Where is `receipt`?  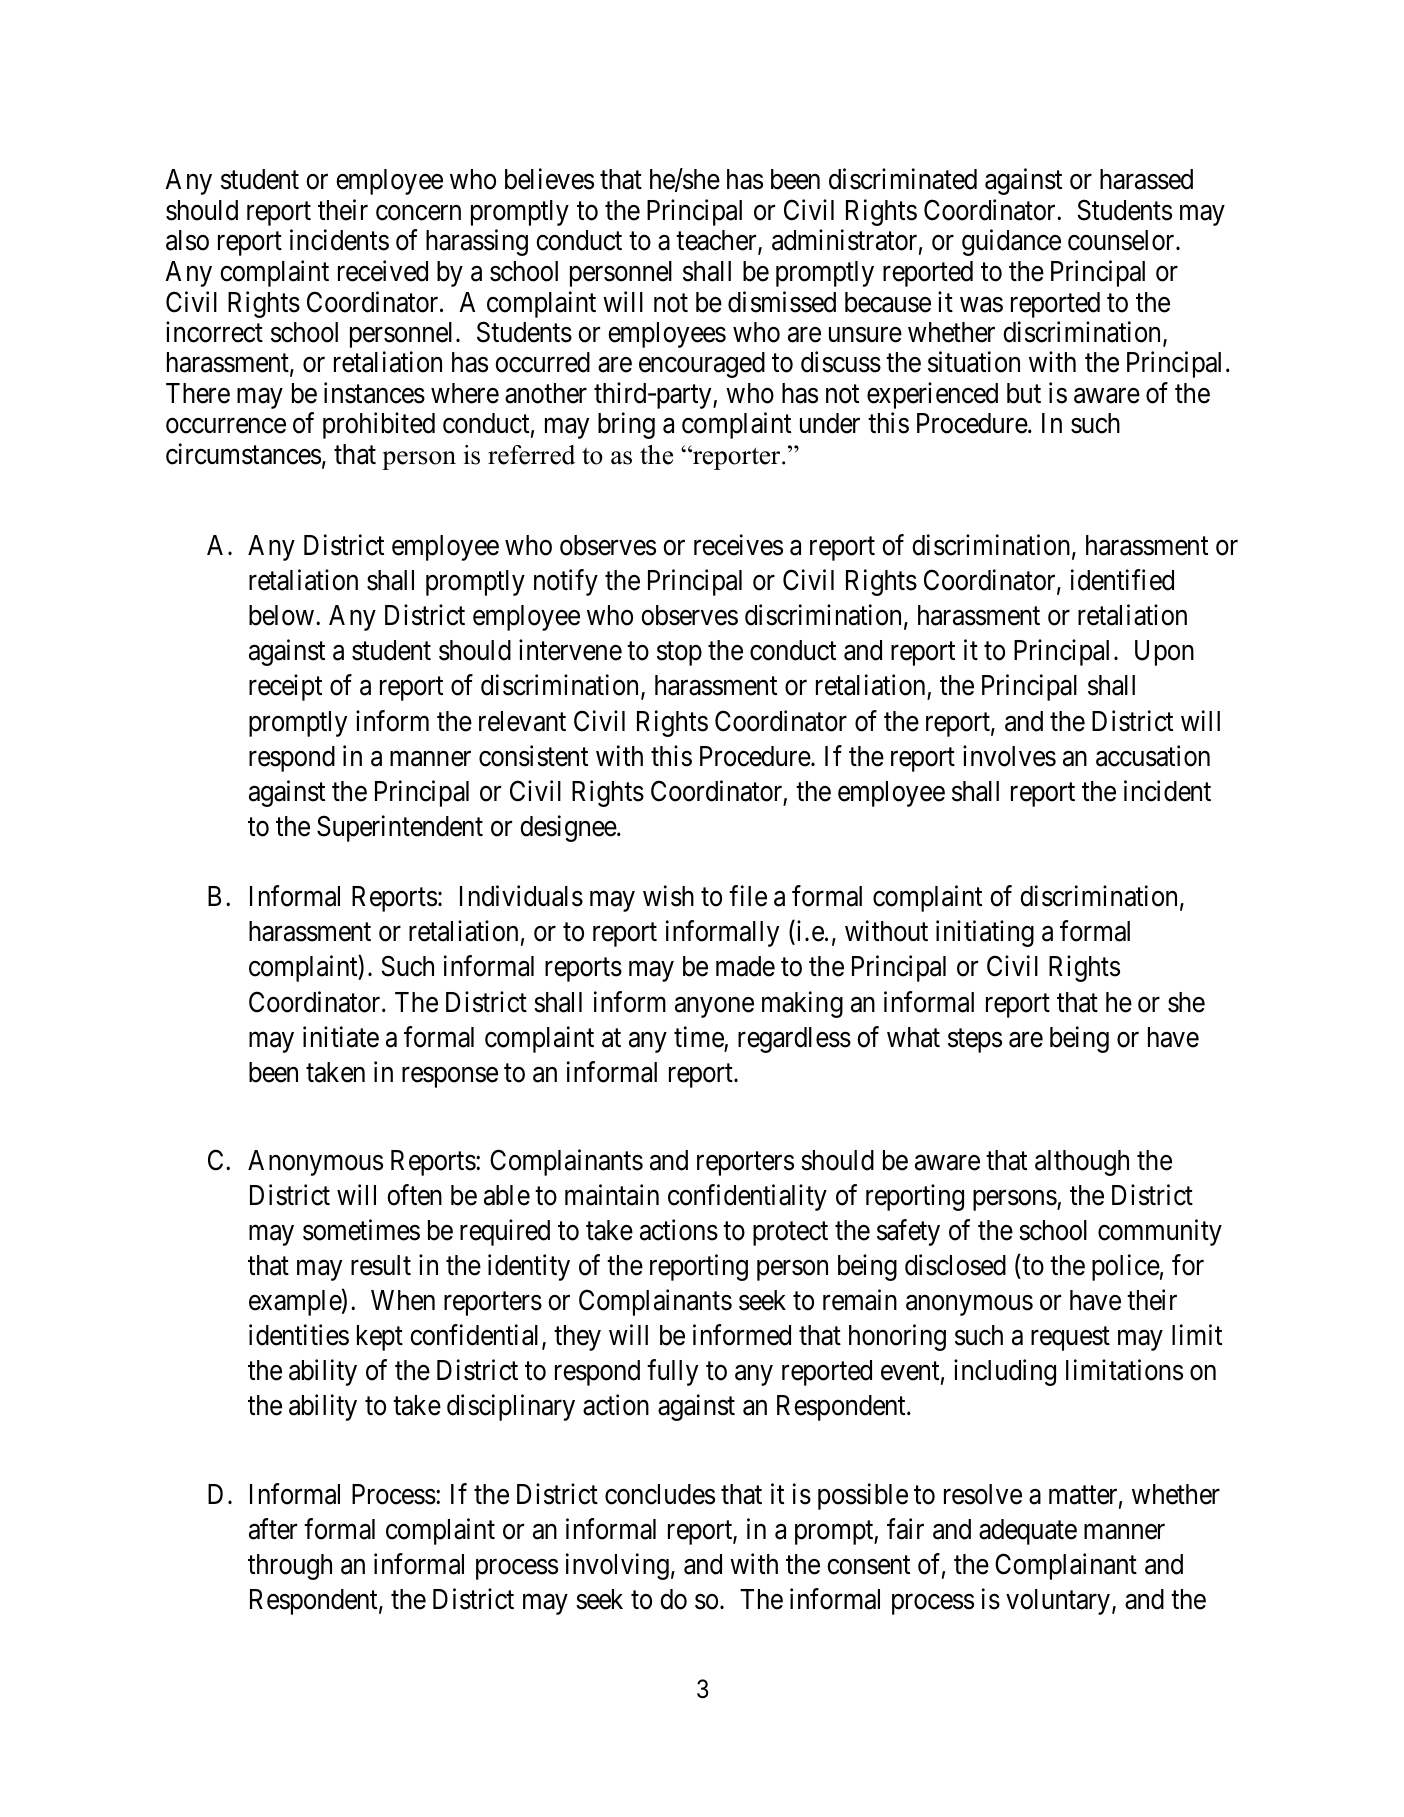
receipt is located at coordinates (285, 688).
